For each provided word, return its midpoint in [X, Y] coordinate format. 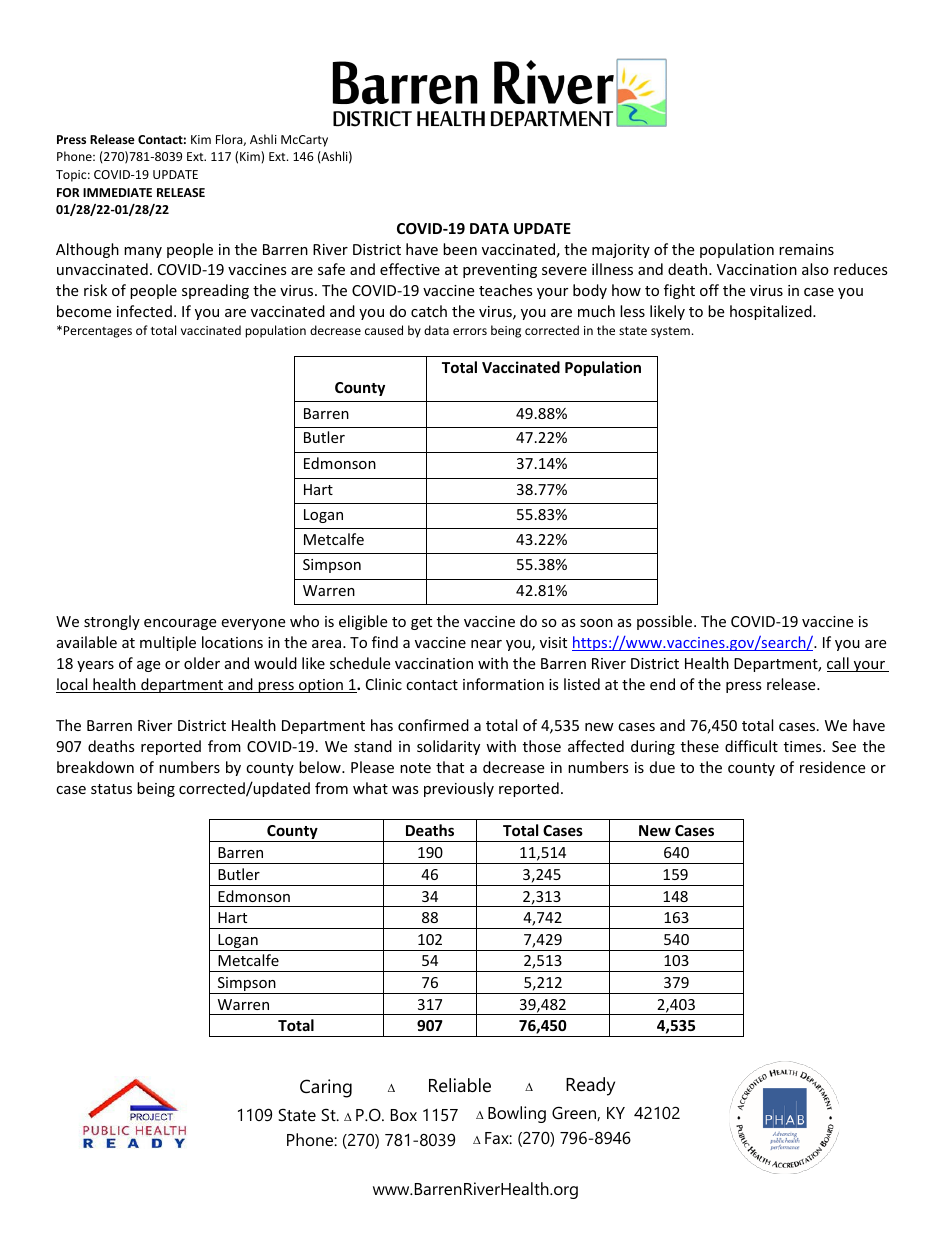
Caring [326, 1088]
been [460, 249]
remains [806, 249]
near [486, 644]
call [839, 664]
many [143, 252]
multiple [168, 643]
